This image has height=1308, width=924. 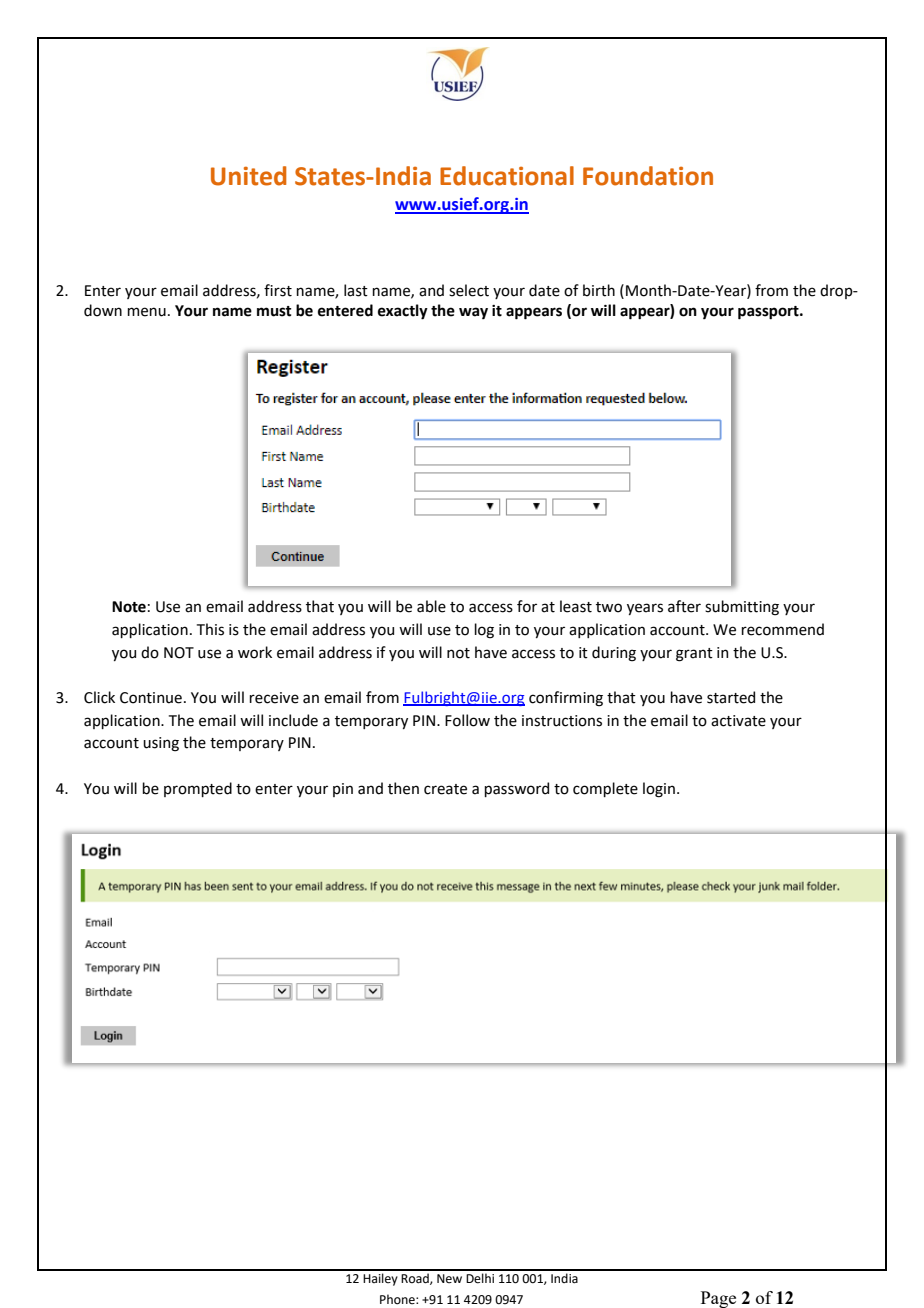 I want to click on Foundation, so click(x=648, y=176).
